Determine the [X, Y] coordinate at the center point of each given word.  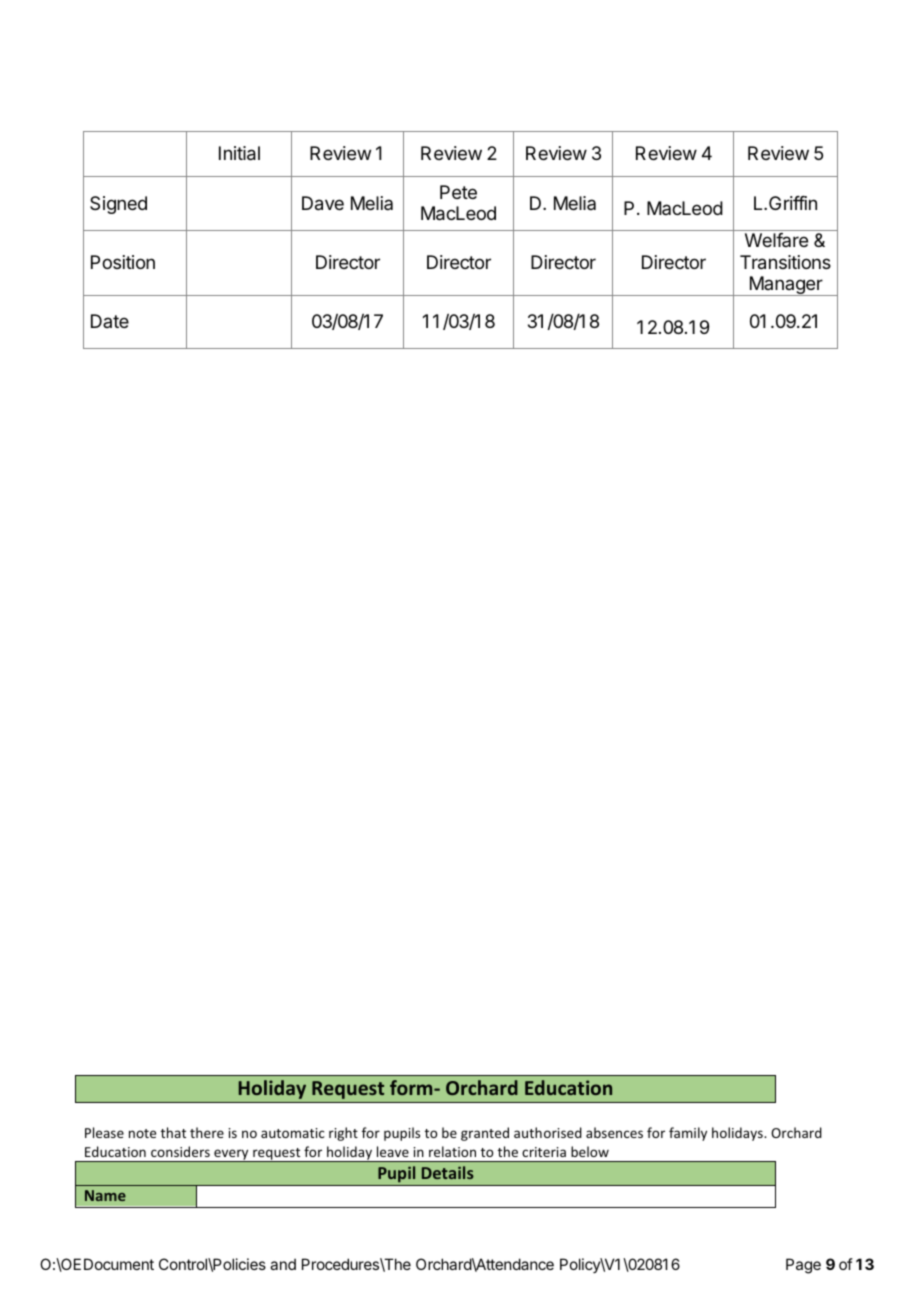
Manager [786, 286]
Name [105, 1195]
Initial [239, 153]
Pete [458, 192]
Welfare [776, 240]
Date [110, 321]
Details [448, 1172]
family [688, 1134]
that [173, 1132]
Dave [323, 203]
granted [485, 1134]
